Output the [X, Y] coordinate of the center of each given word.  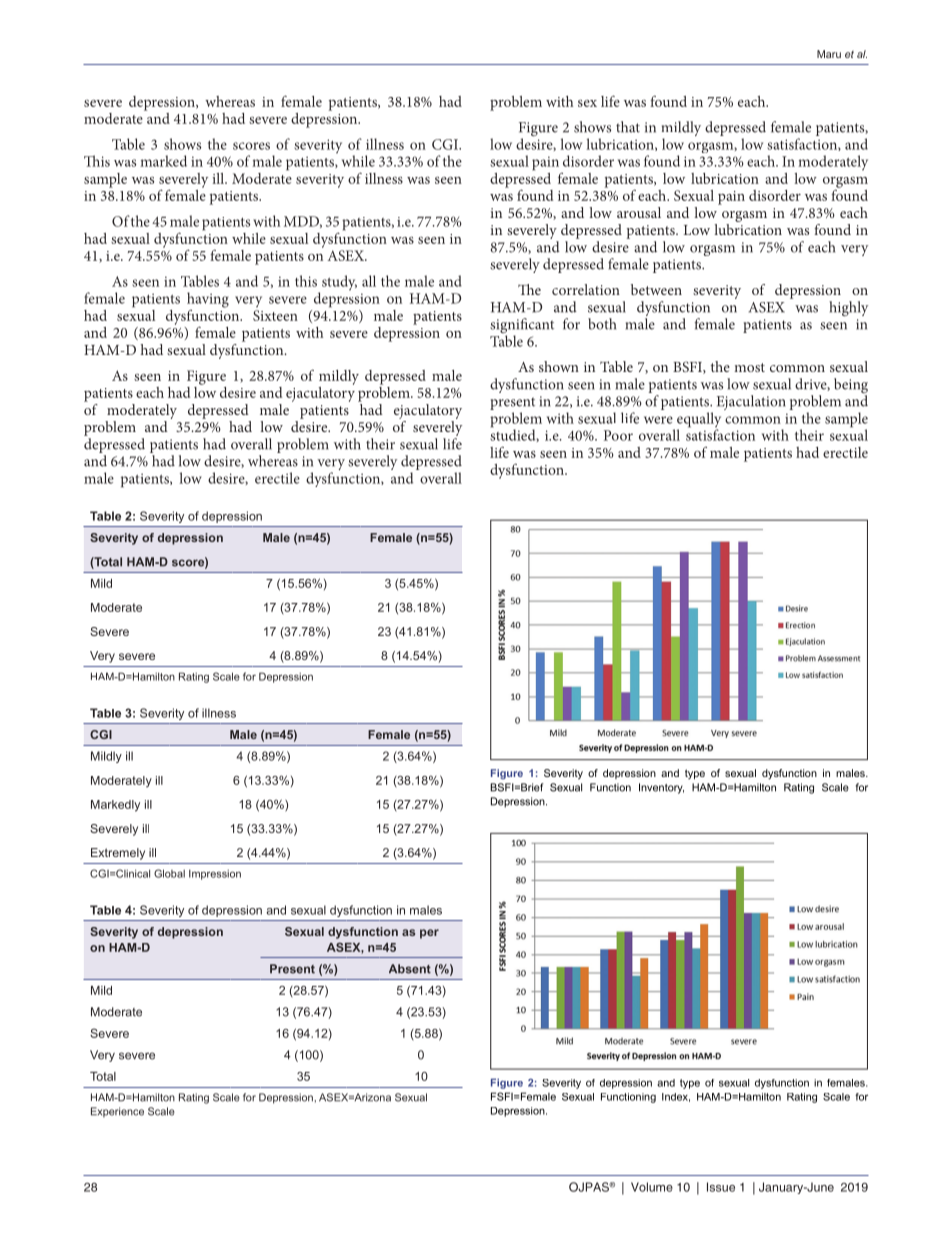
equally [699, 421]
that [628, 127]
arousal [639, 212]
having [208, 300]
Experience [117, 1112]
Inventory [661, 788]
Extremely [118, 854]
